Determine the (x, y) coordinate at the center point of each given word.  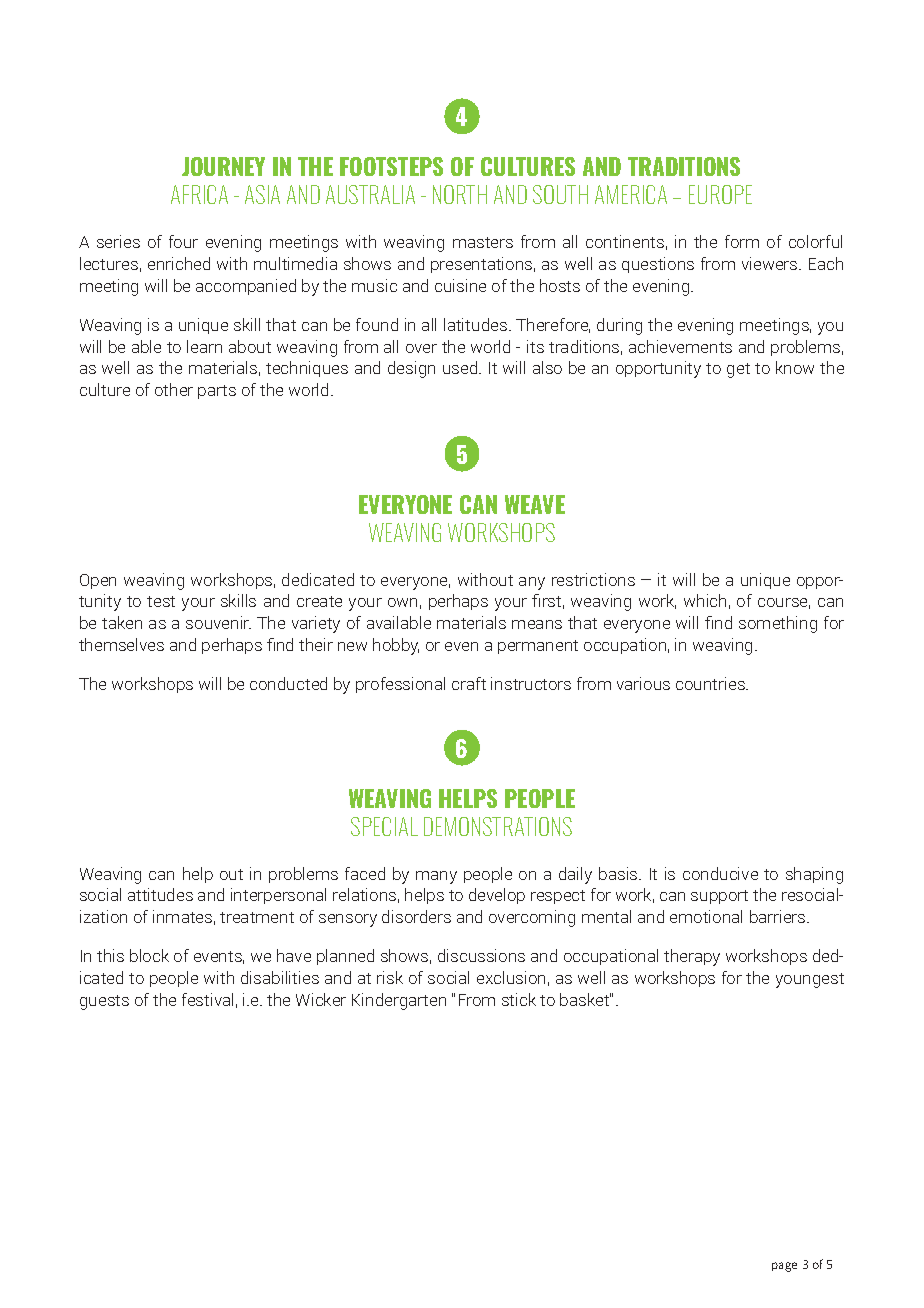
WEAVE (535, 504)
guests (104, 1002)
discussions (481, 955)
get (738, 370)
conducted (288, 683)
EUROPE (720, 194)
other (174, 389)
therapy (692, 957)
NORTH (460, 194)
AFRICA (199, 194)
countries (711, 683)
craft (469, 683)
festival (207, 999)
